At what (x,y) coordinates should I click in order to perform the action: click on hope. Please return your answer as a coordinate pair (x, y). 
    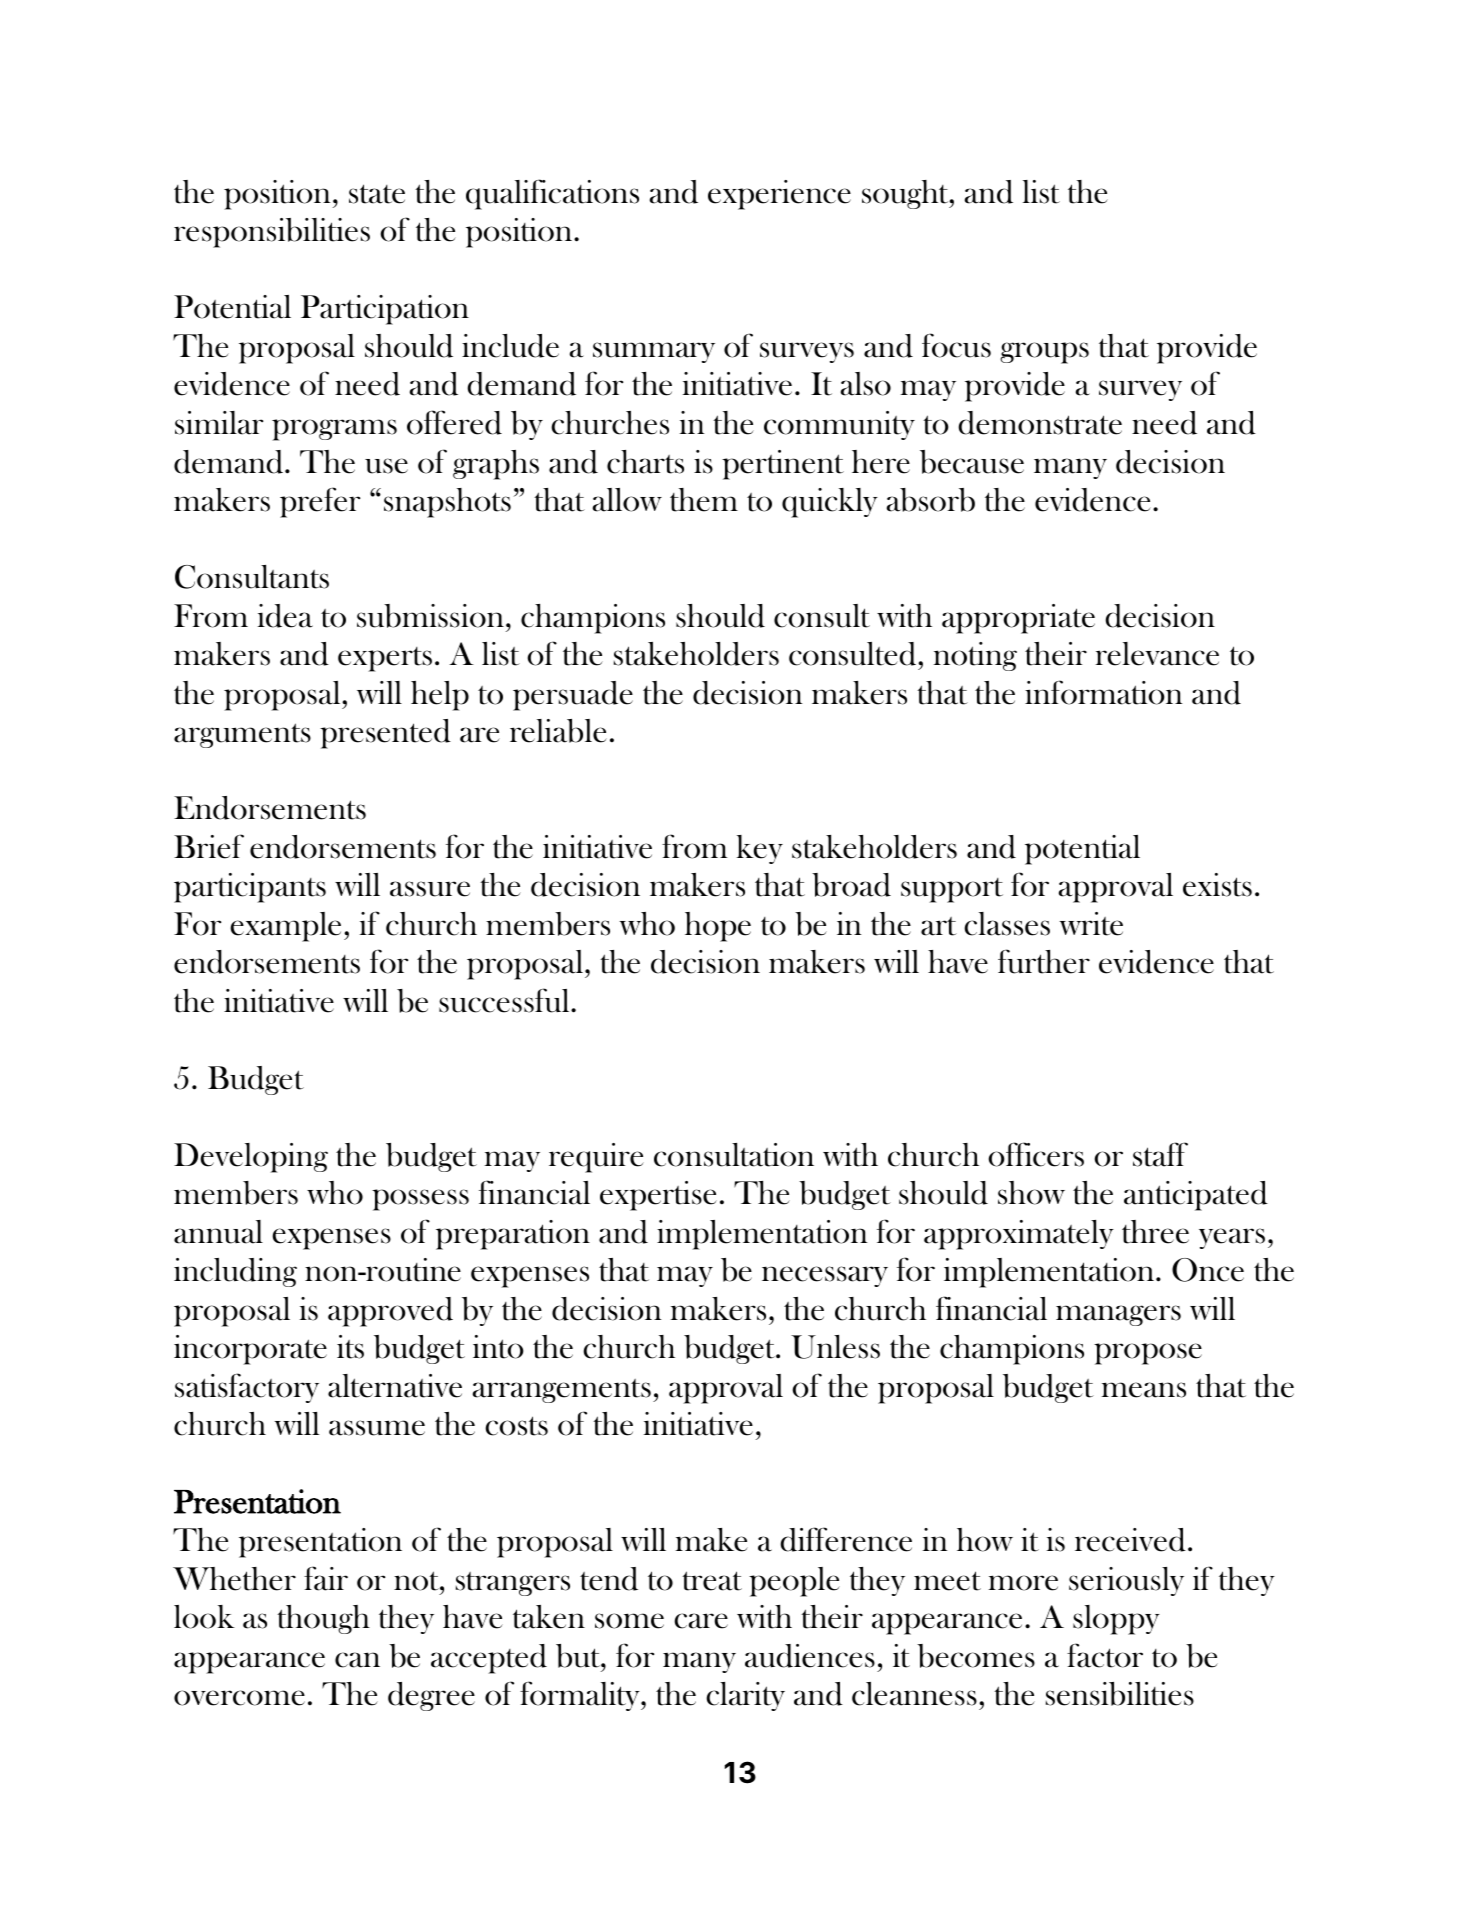
    Looking at the image, I should click on (718, 927).
